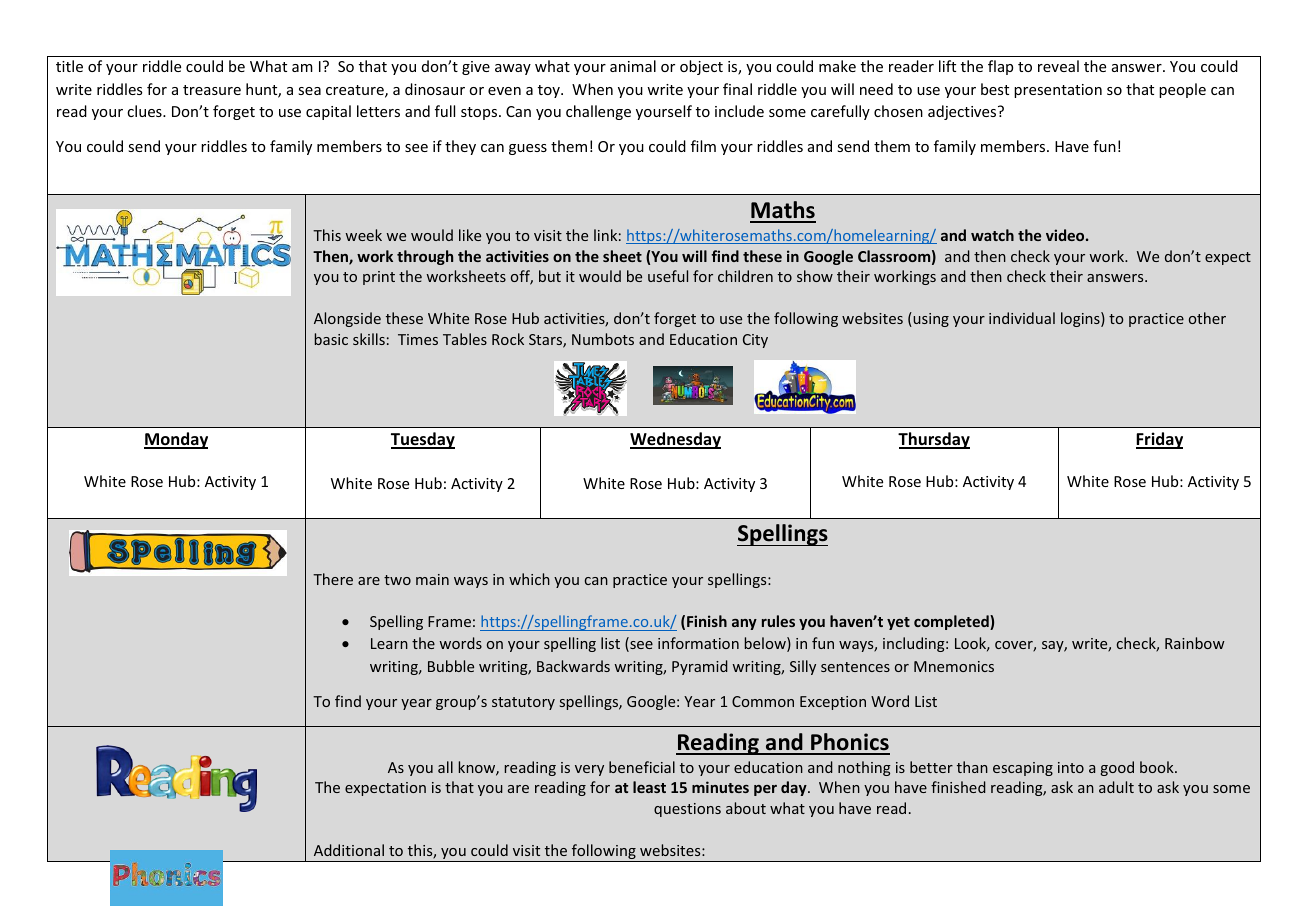 The height and width of the document is (924, 1308). What do you see at coordinates (1022, 318) in the document?
I see `individual` at bounding box center [1022, 318].
